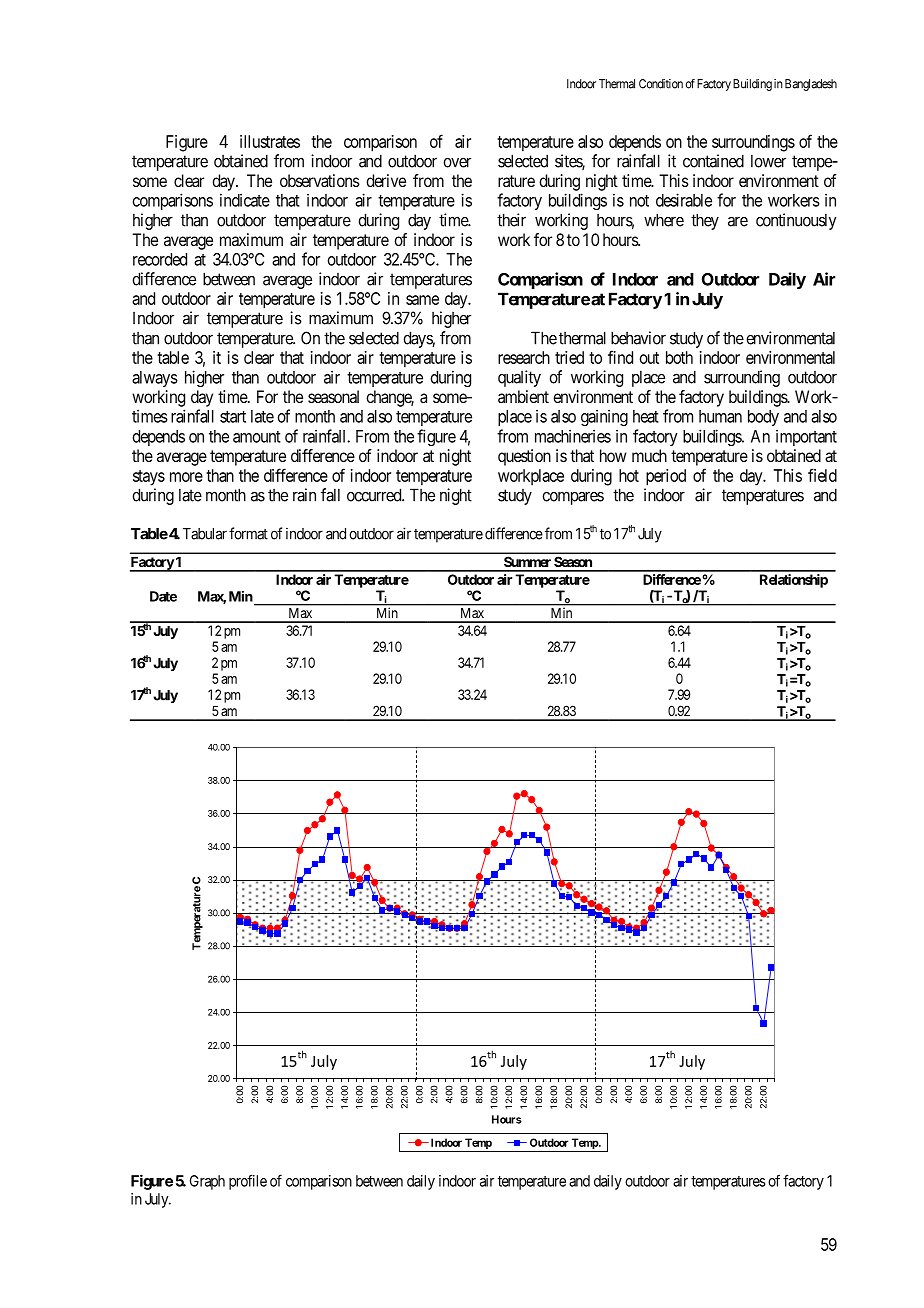 This page has height=1308, width=924. I want to click on compares, so click(573, 498).
